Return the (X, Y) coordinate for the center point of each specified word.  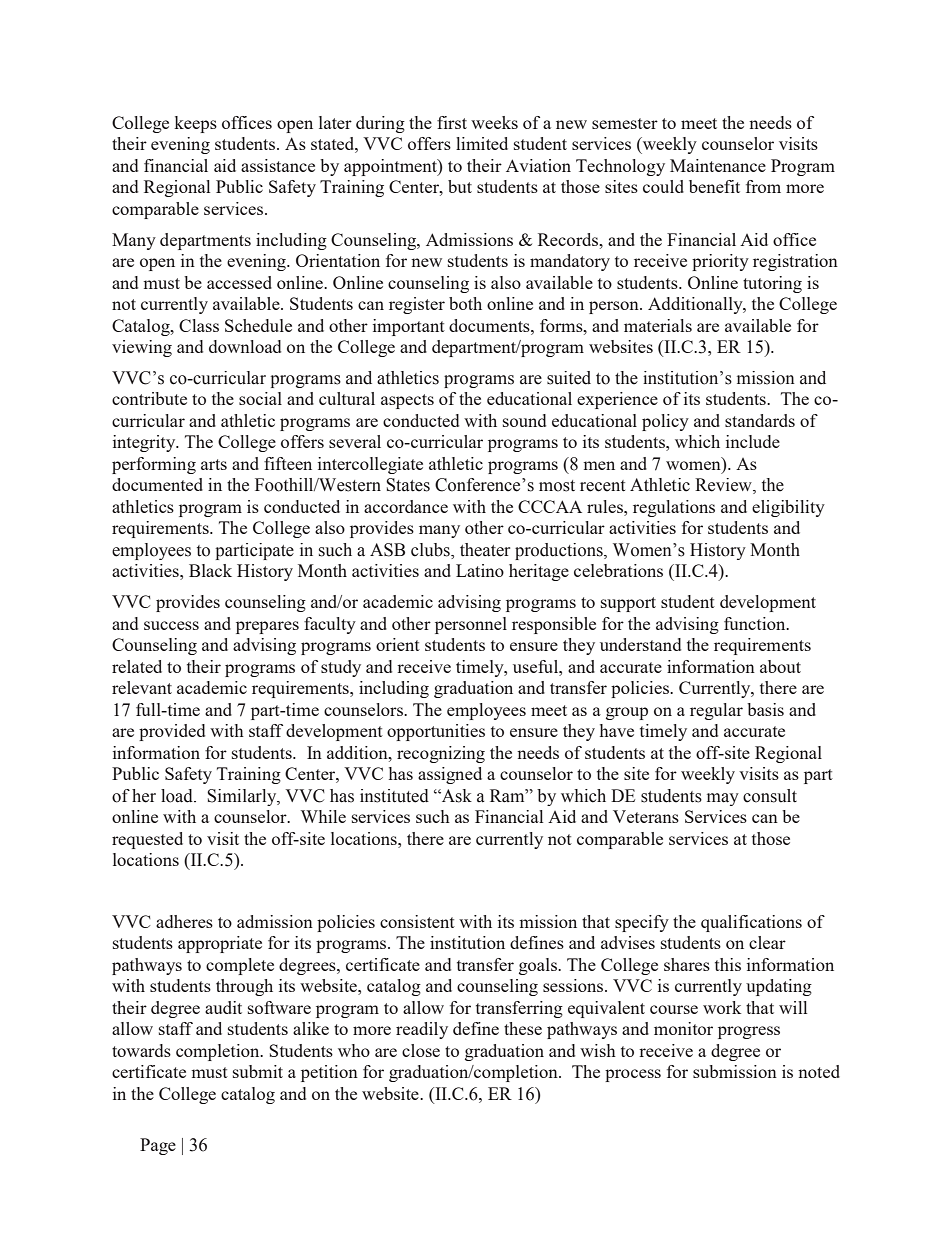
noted (819, 1071)
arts (214, 464)
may (723, 799)
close (421, 1050)
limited (482, 143)
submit (258, 1071)
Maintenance (718, 165)
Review (724, 486)
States (408, 485)
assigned (450, 775)
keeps (195, 124)
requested (147, 840)
